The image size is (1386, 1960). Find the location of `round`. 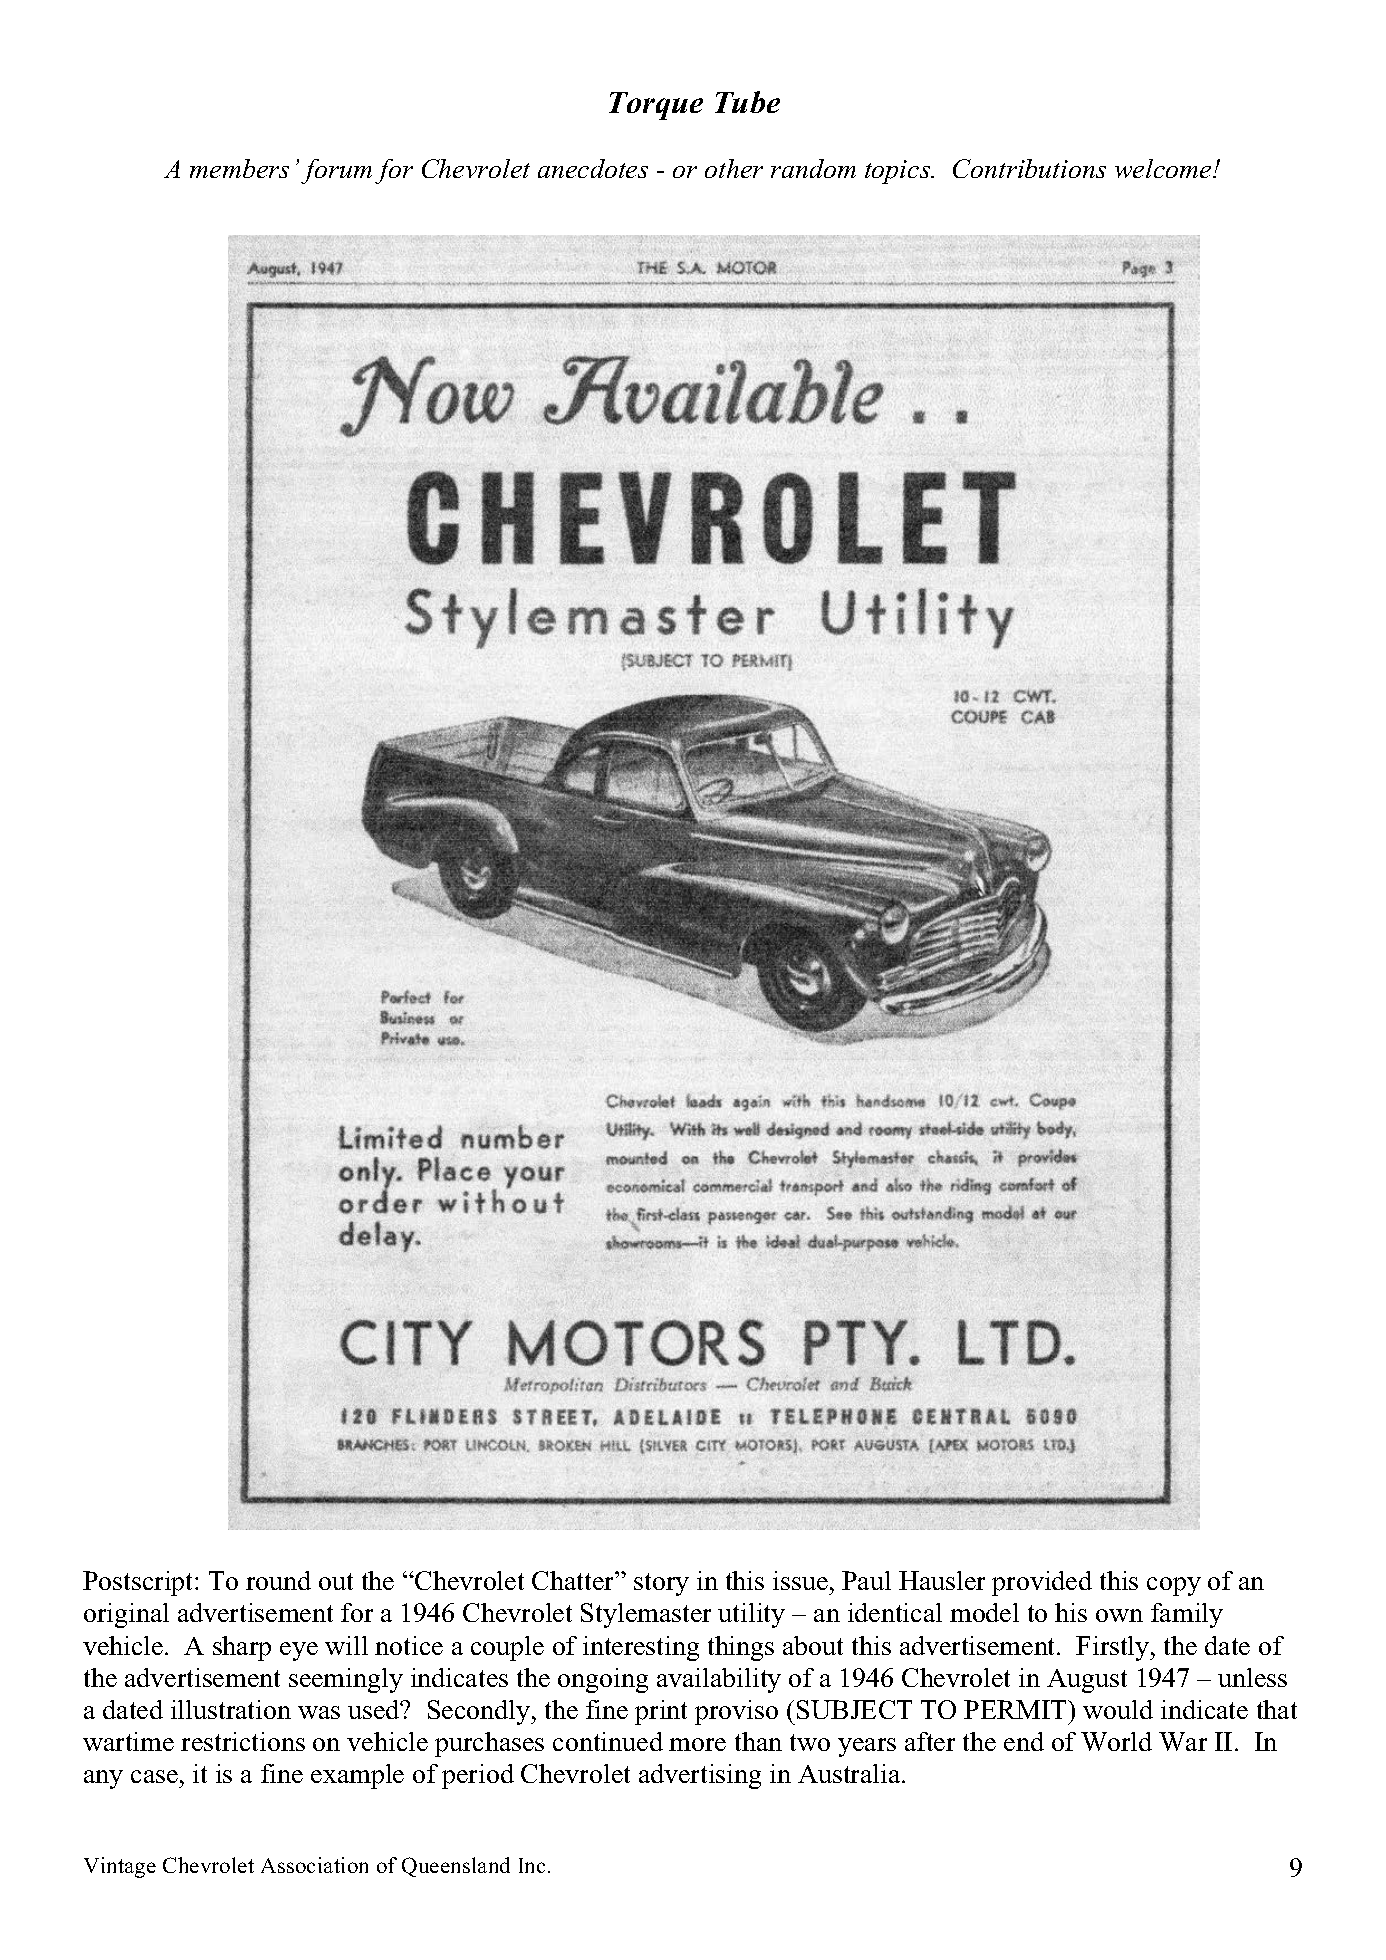

round is located at coordinates (278, 1580).
